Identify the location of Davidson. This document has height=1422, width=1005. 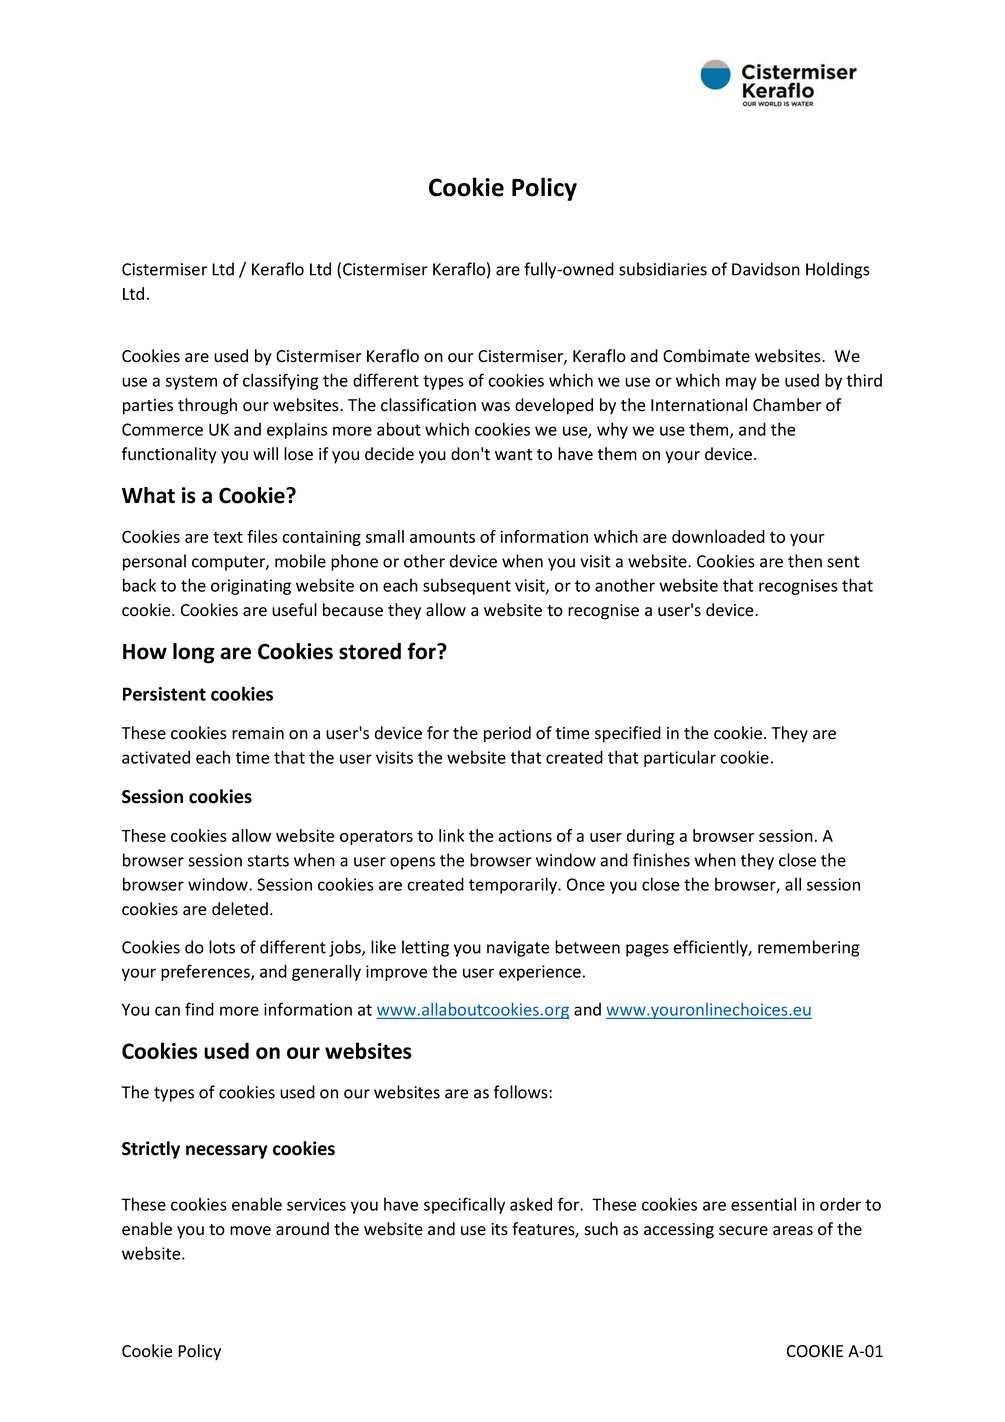
(766, 269).
